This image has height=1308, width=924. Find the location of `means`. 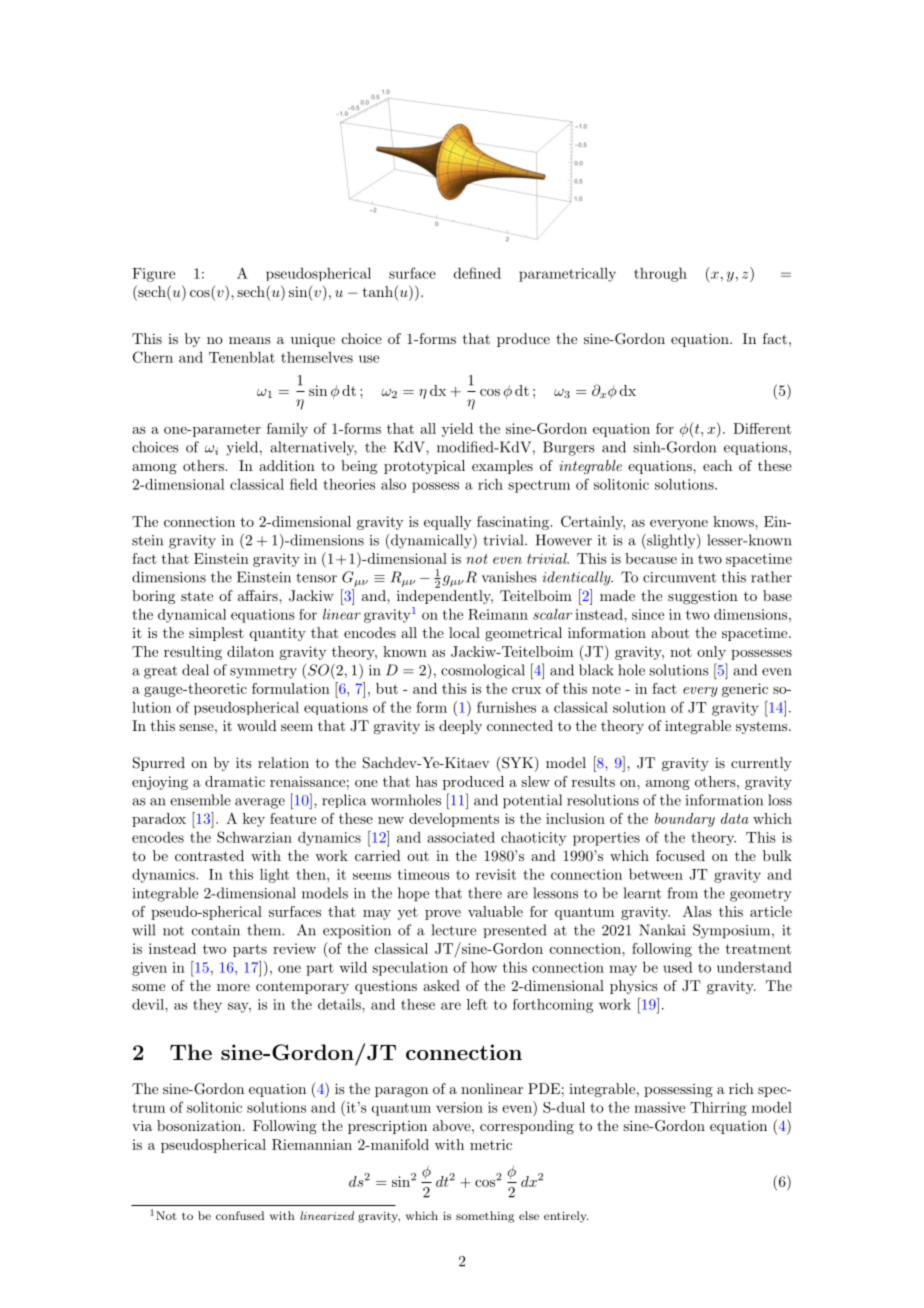

means is located at coordinates (250, 340).
